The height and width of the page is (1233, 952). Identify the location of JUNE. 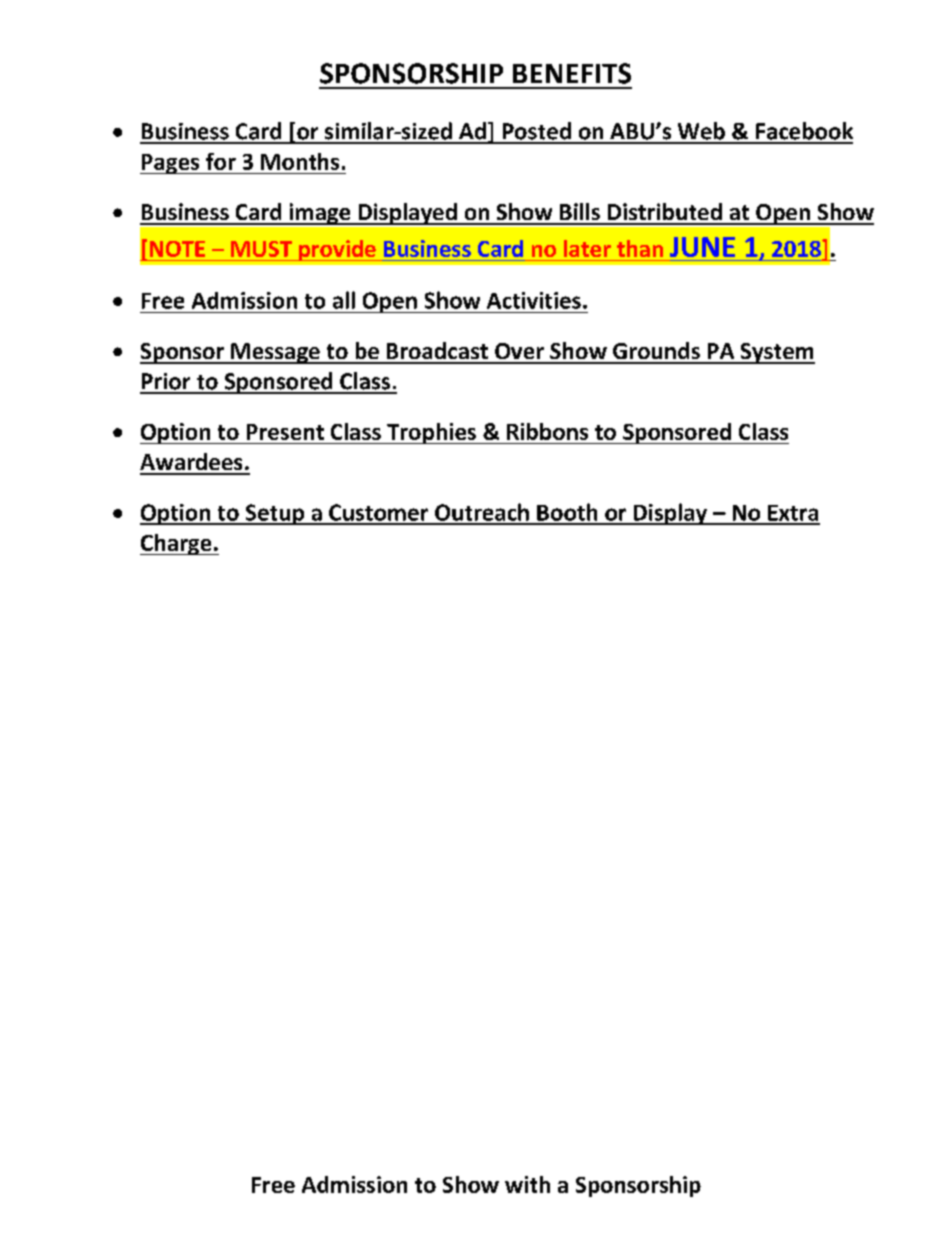
(702, 247).
